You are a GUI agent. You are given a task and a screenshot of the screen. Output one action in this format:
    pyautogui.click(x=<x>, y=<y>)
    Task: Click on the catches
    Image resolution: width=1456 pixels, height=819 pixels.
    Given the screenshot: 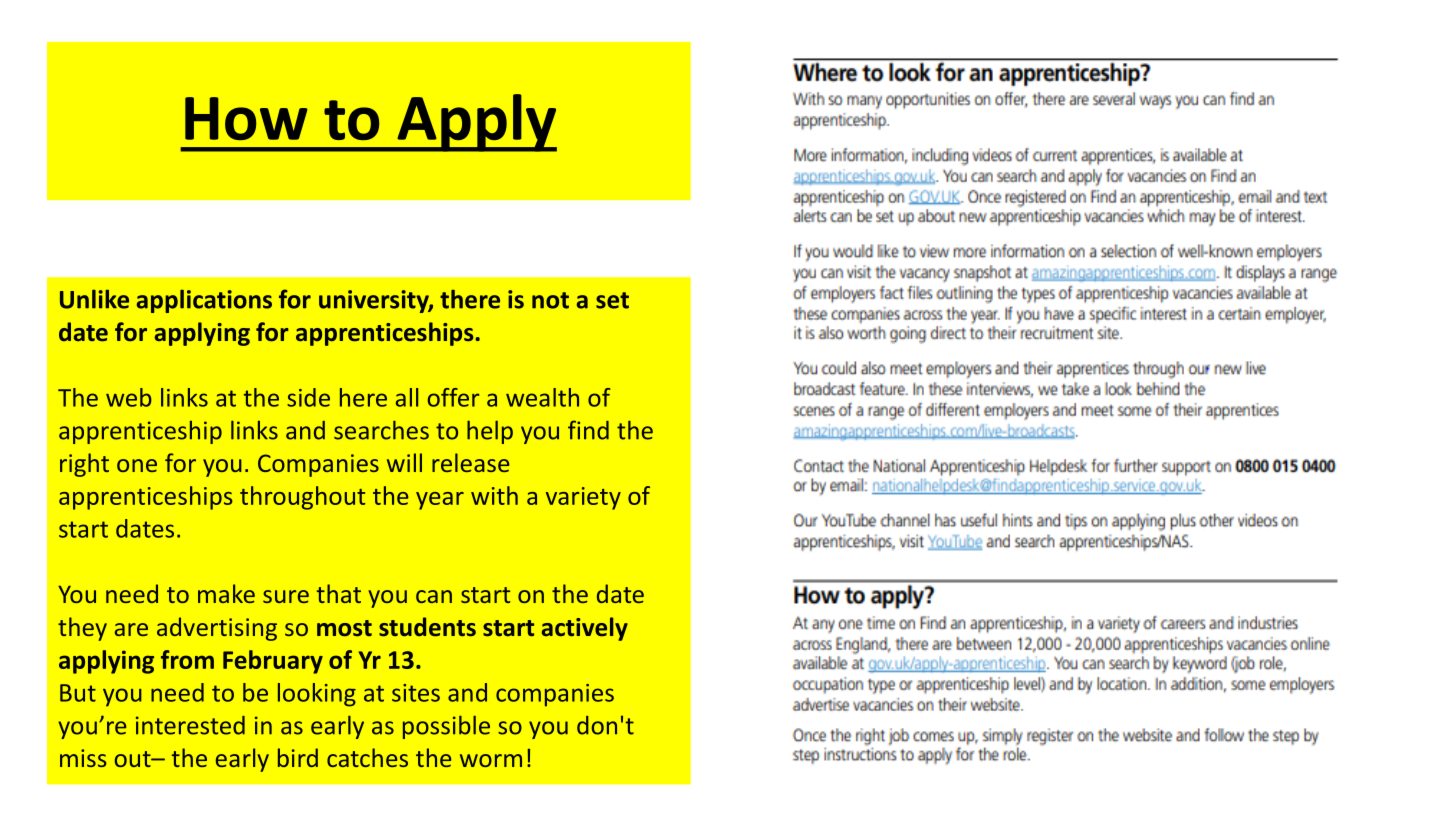 What is the action you would take?
    pyautogui.click(x=367, y=757)
